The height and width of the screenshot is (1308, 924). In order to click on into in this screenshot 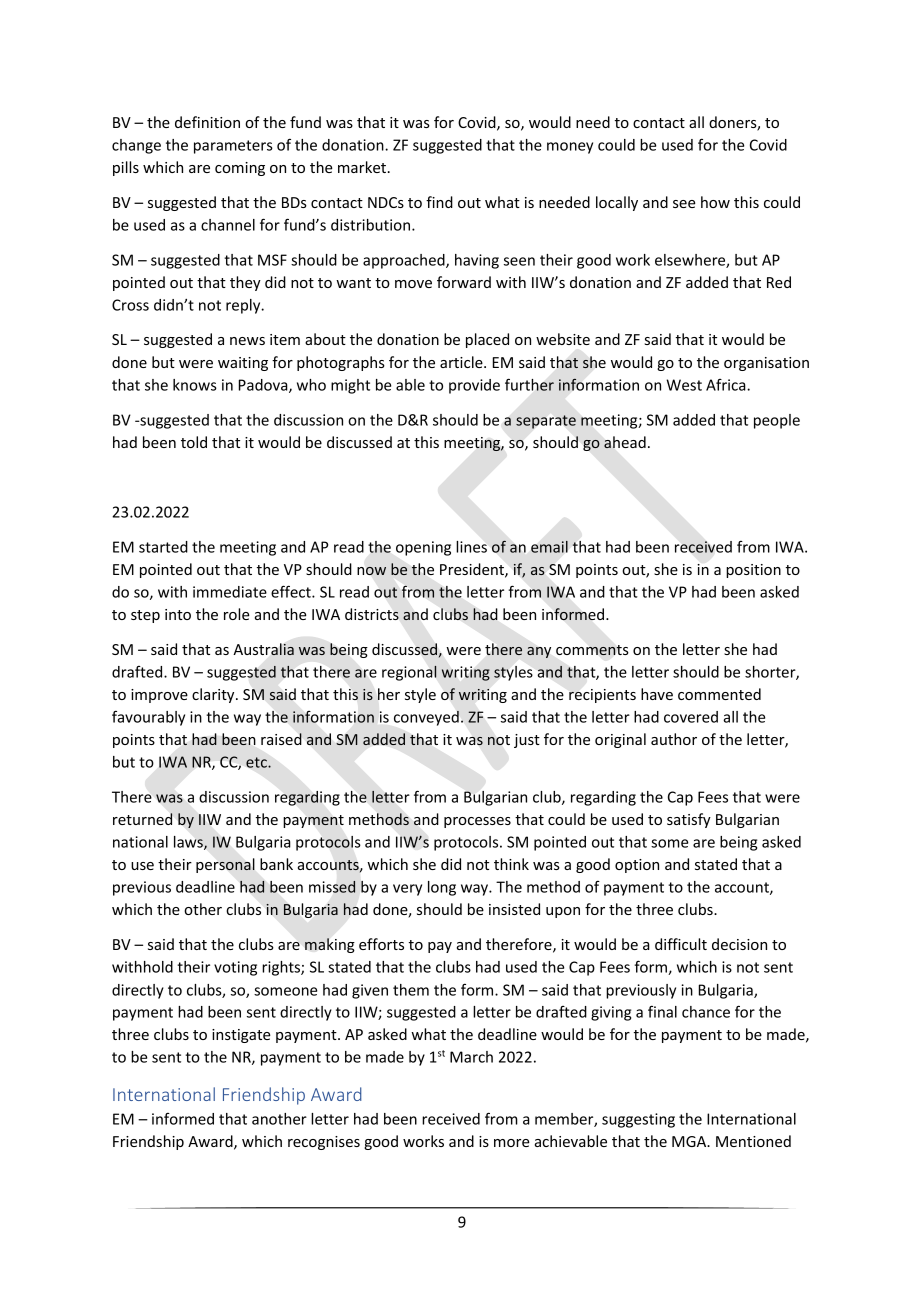, I will do `click(178, 614)`.
